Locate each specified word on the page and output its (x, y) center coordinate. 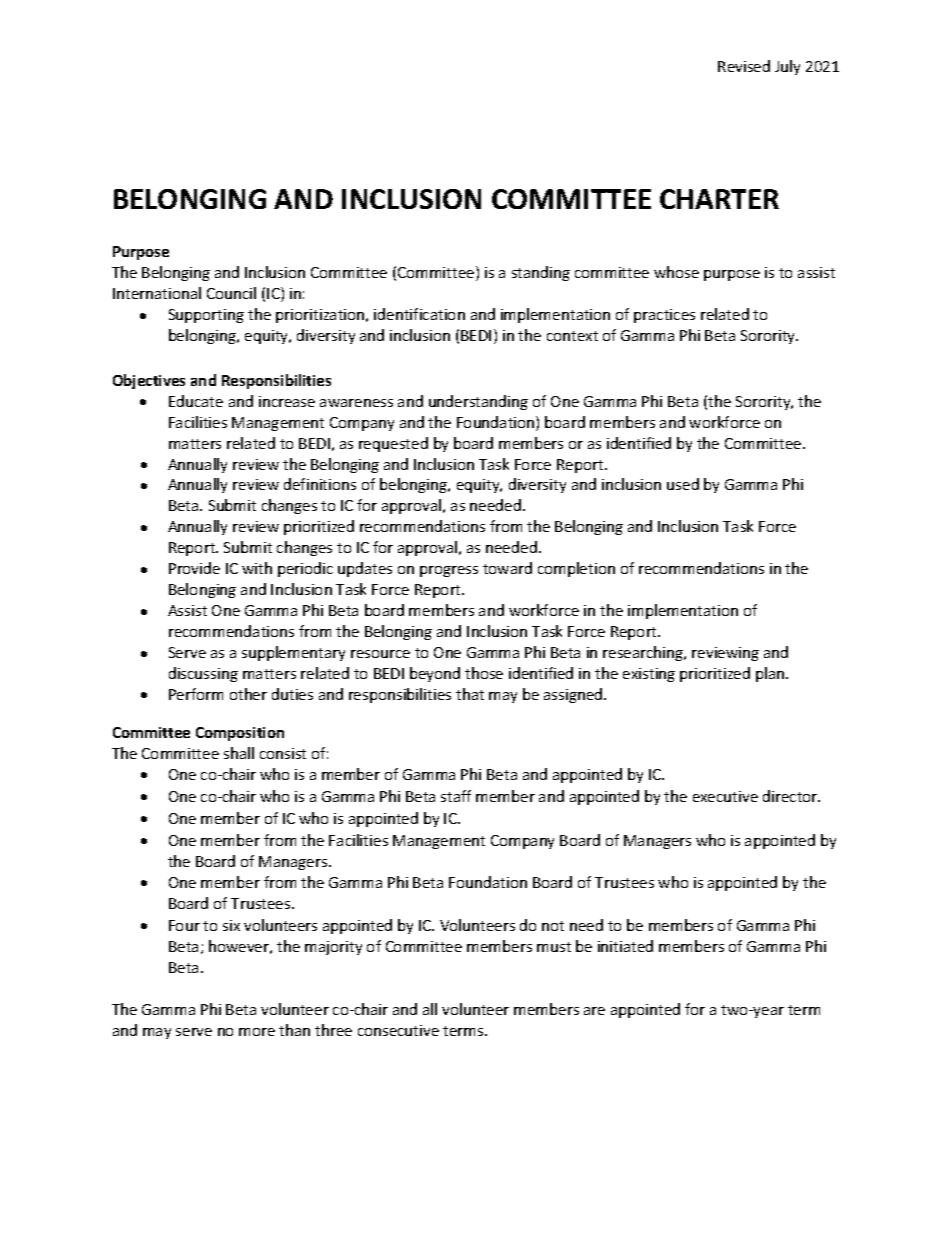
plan (771, 674)
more (257, 1032)
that (470, 694)
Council (231, 293)
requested (393, 444)
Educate (196, 401)
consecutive (398, 1030)
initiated (625, 946)
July (787, 67)
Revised (744, 66)
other (248, 694)
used (683, 484)
